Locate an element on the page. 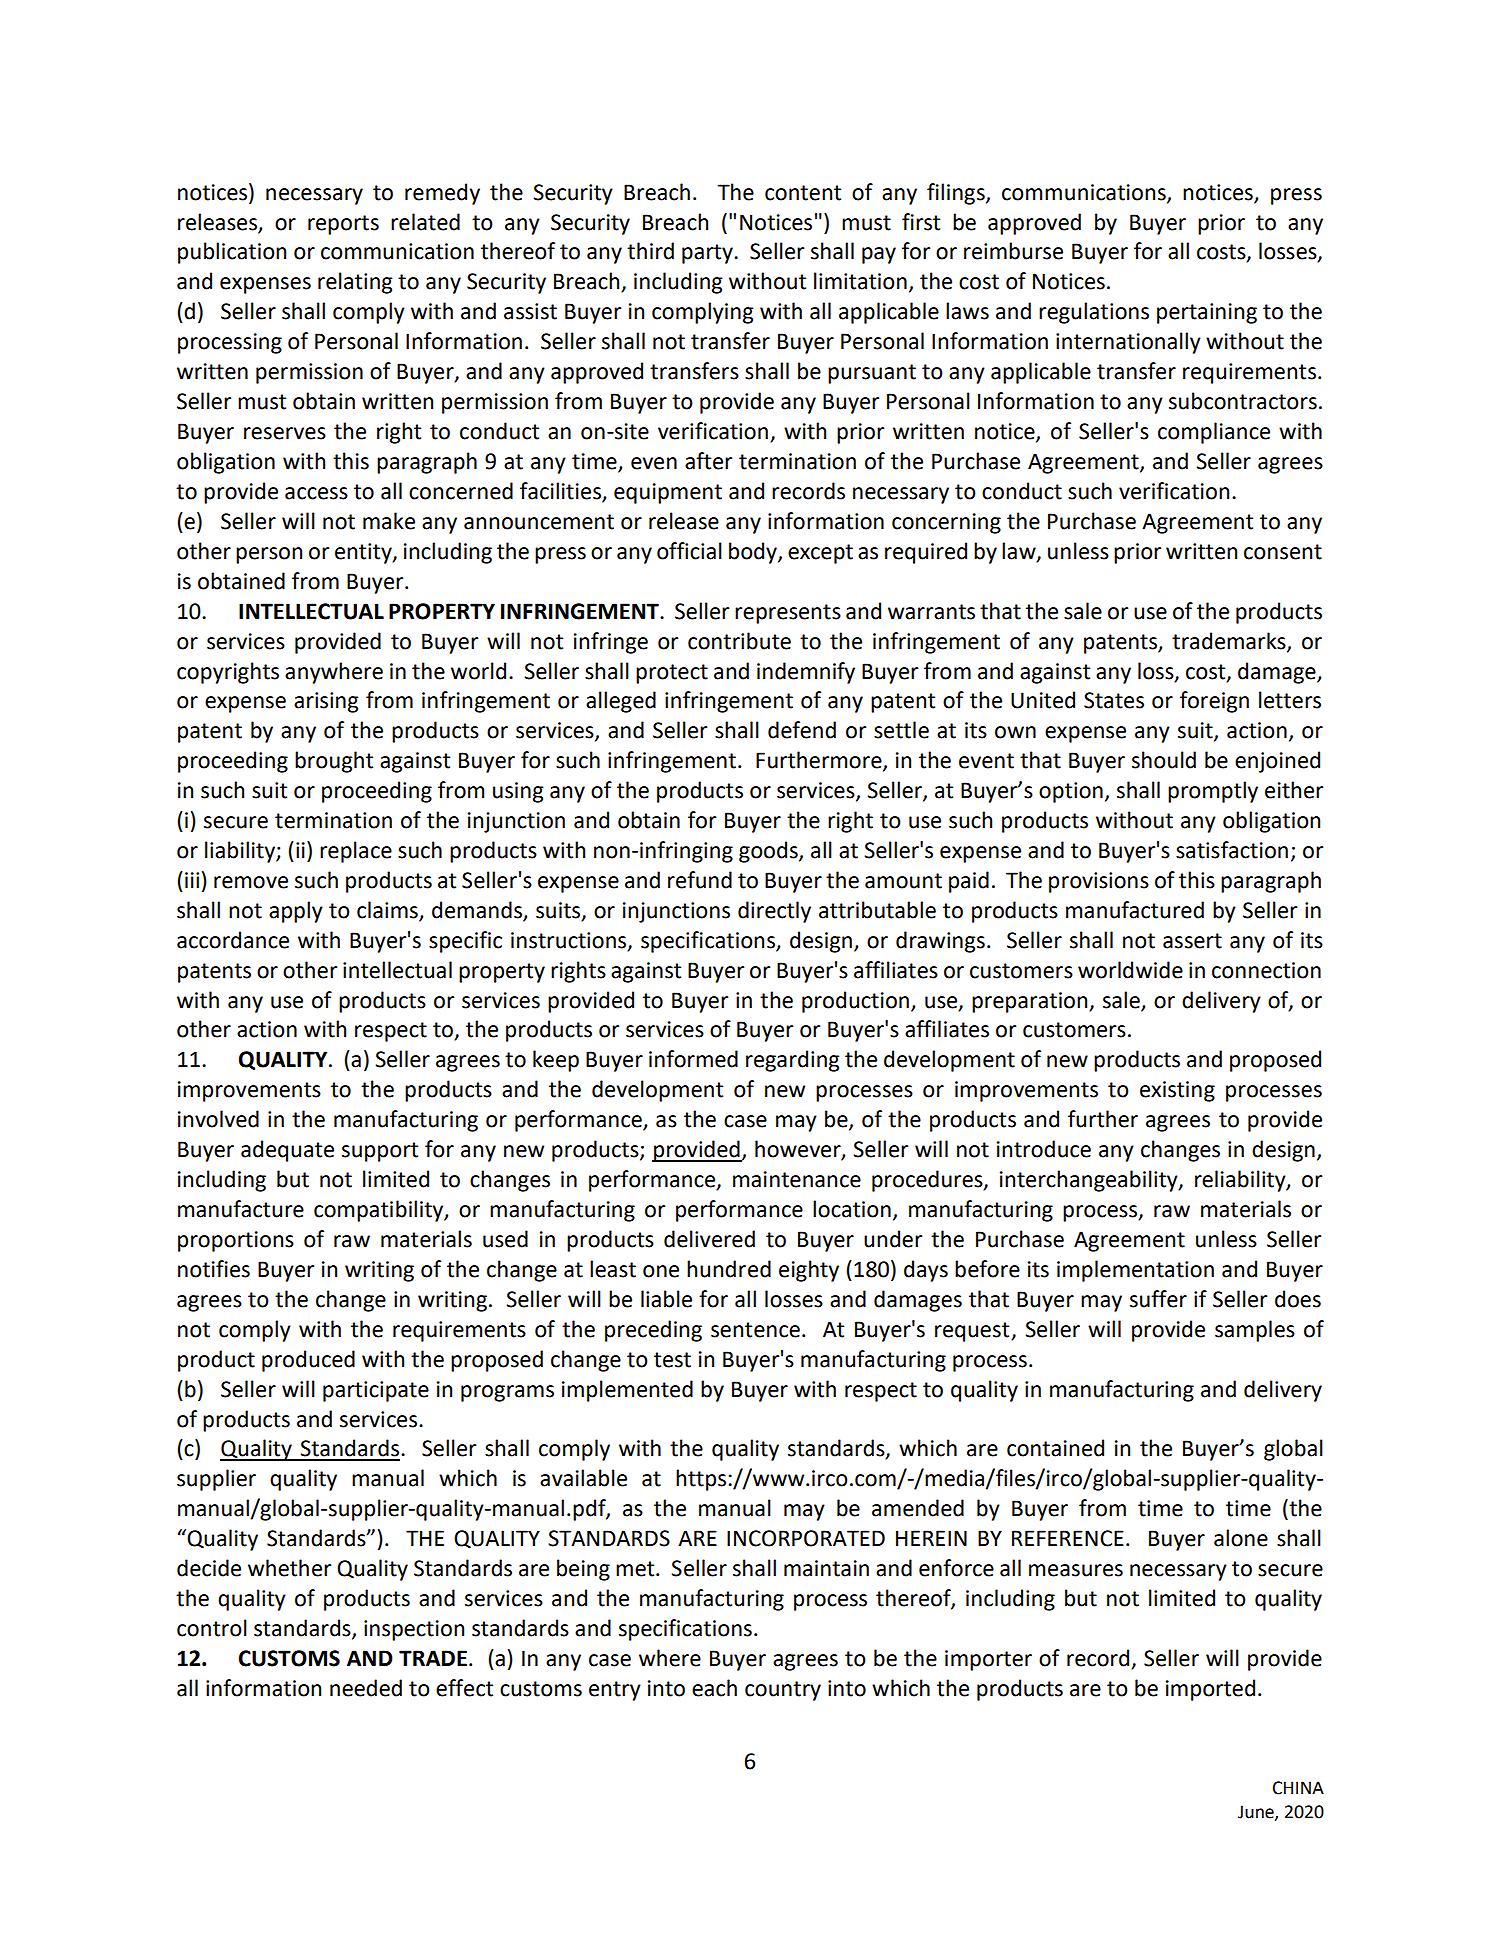 The image size is (1500, 1941). needed is located at coordinates (366, 1688).
